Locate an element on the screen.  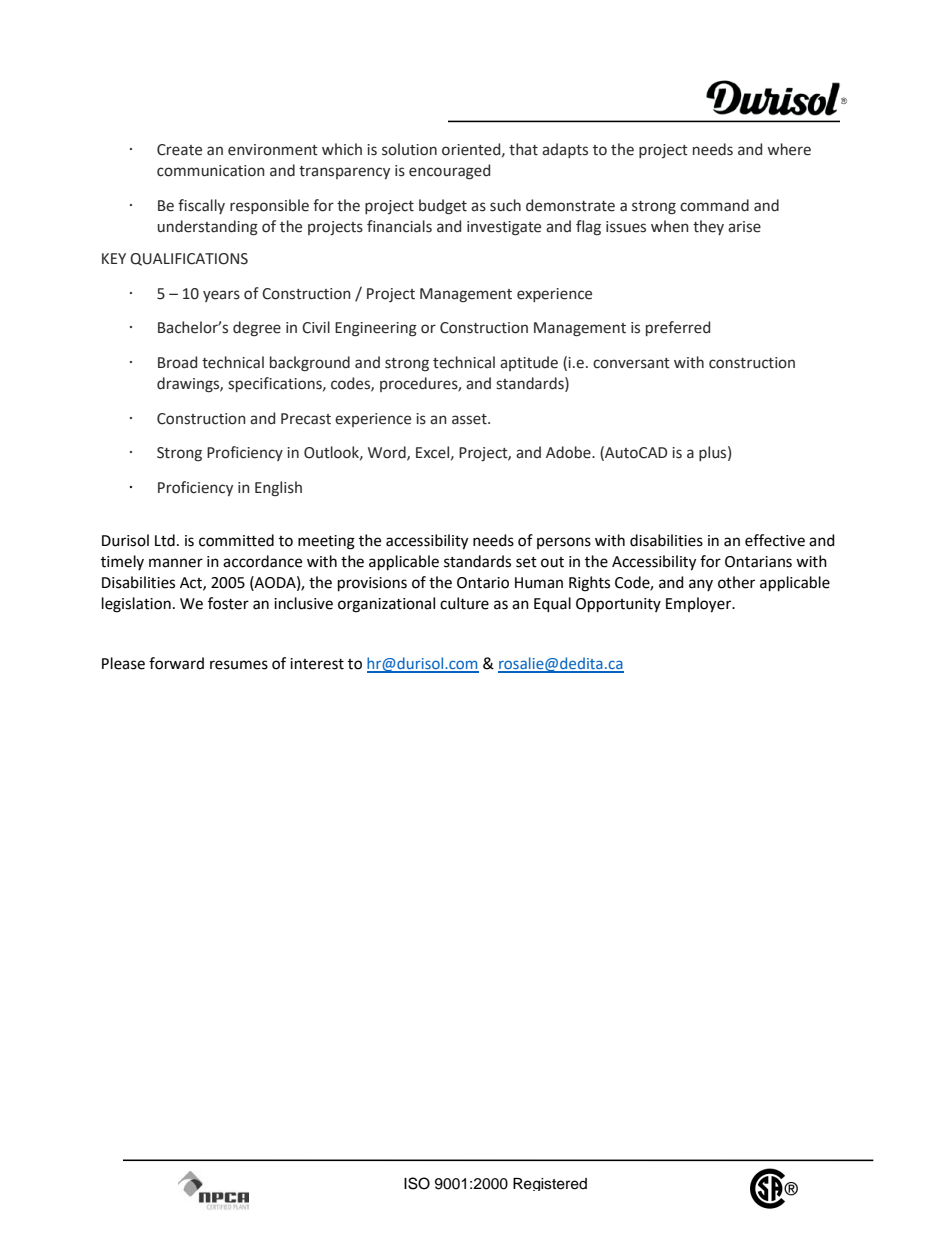
organizational is located at coordinates (386, 605).
